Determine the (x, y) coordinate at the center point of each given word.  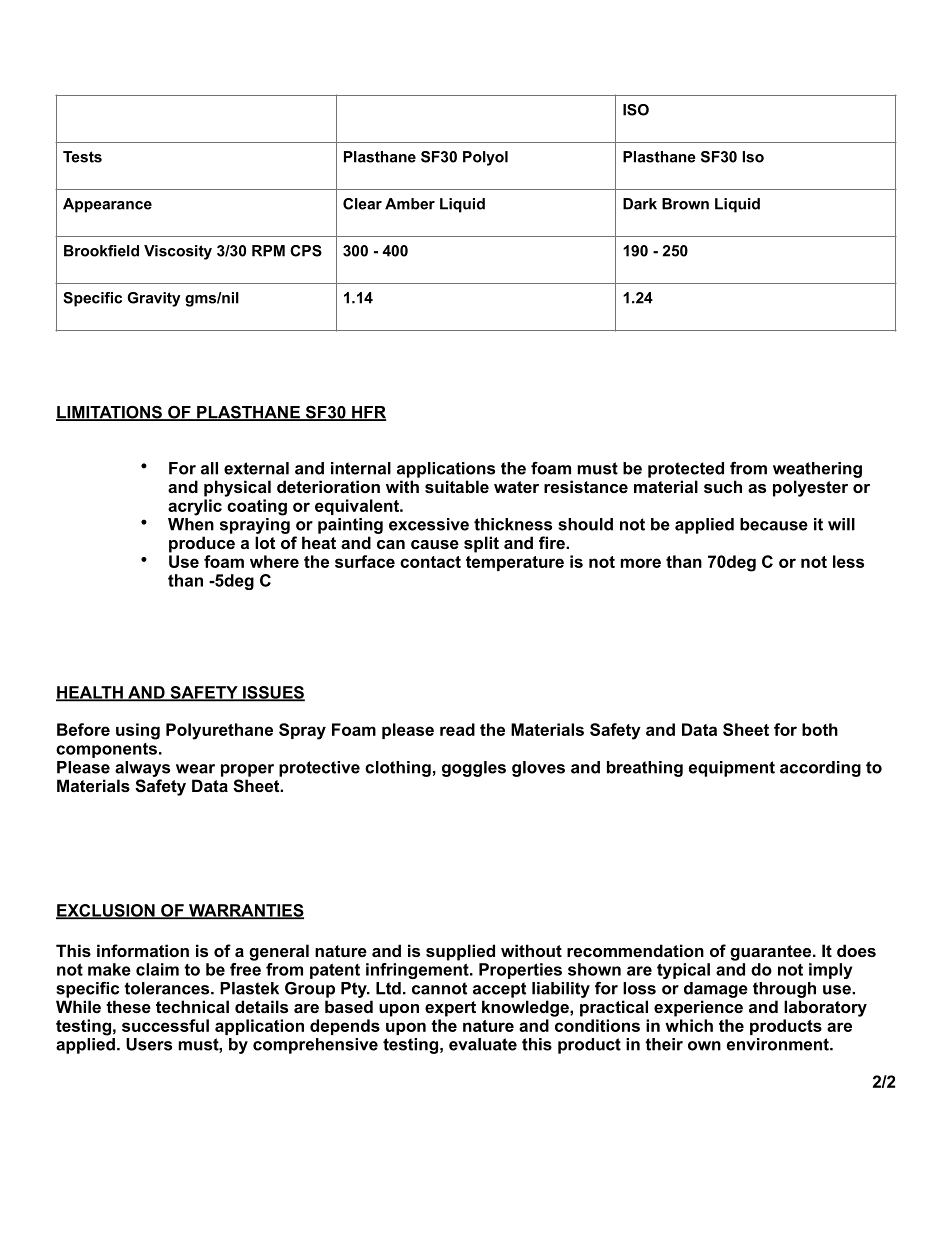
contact (430, 562)
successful (165, 1025)
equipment (732, 769)
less (848, 561)
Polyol (485, 158)
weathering (817, 470)
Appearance (107, 205)
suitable (457, 486)
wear (195, 769)
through (784, 990)
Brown (685, 204)
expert (450, 1009)
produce (202, 544)
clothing (398, 769)
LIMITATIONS (110, 413)
